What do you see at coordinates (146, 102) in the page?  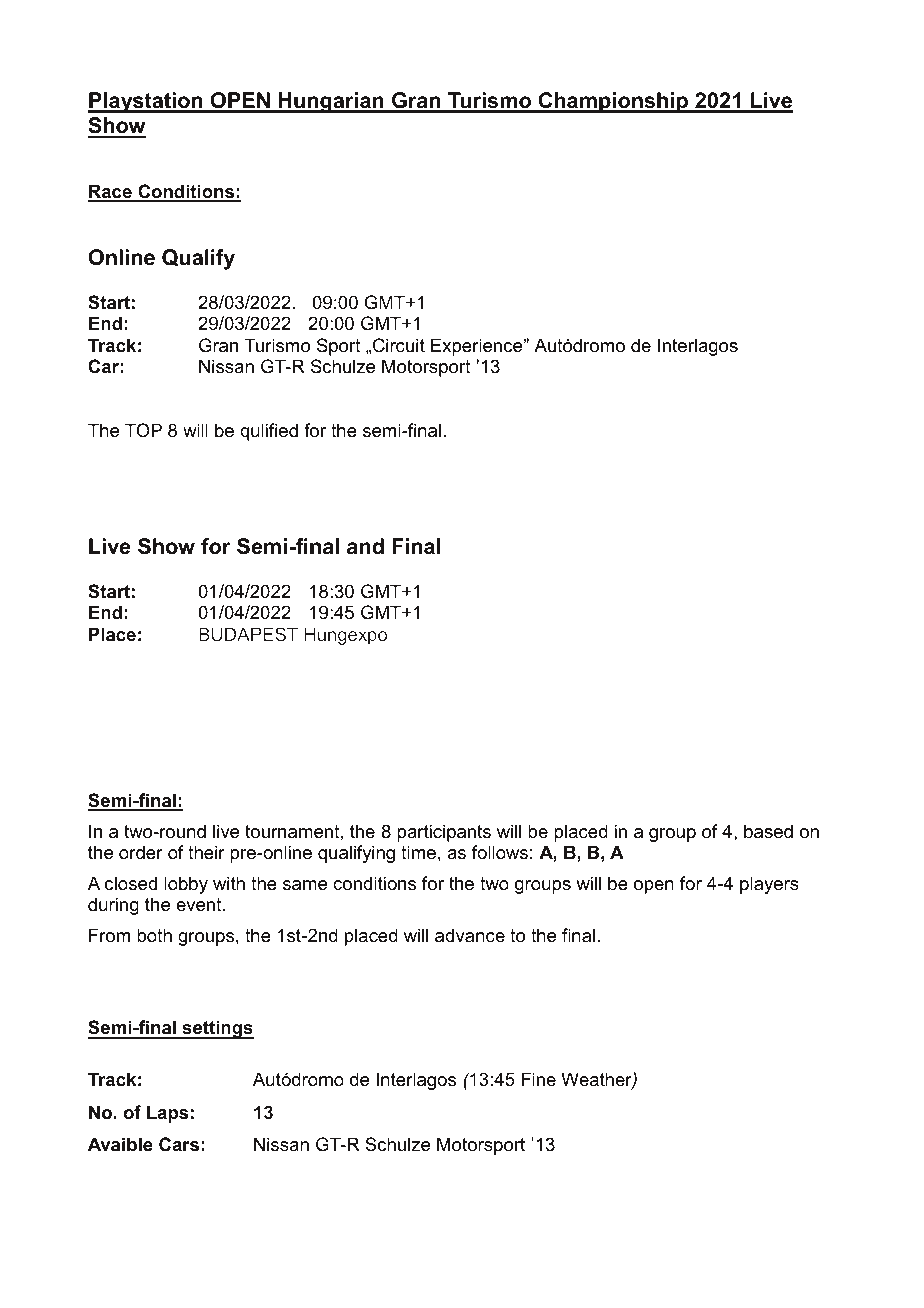 I see `Playstation` at bounding box center [146, 102].
